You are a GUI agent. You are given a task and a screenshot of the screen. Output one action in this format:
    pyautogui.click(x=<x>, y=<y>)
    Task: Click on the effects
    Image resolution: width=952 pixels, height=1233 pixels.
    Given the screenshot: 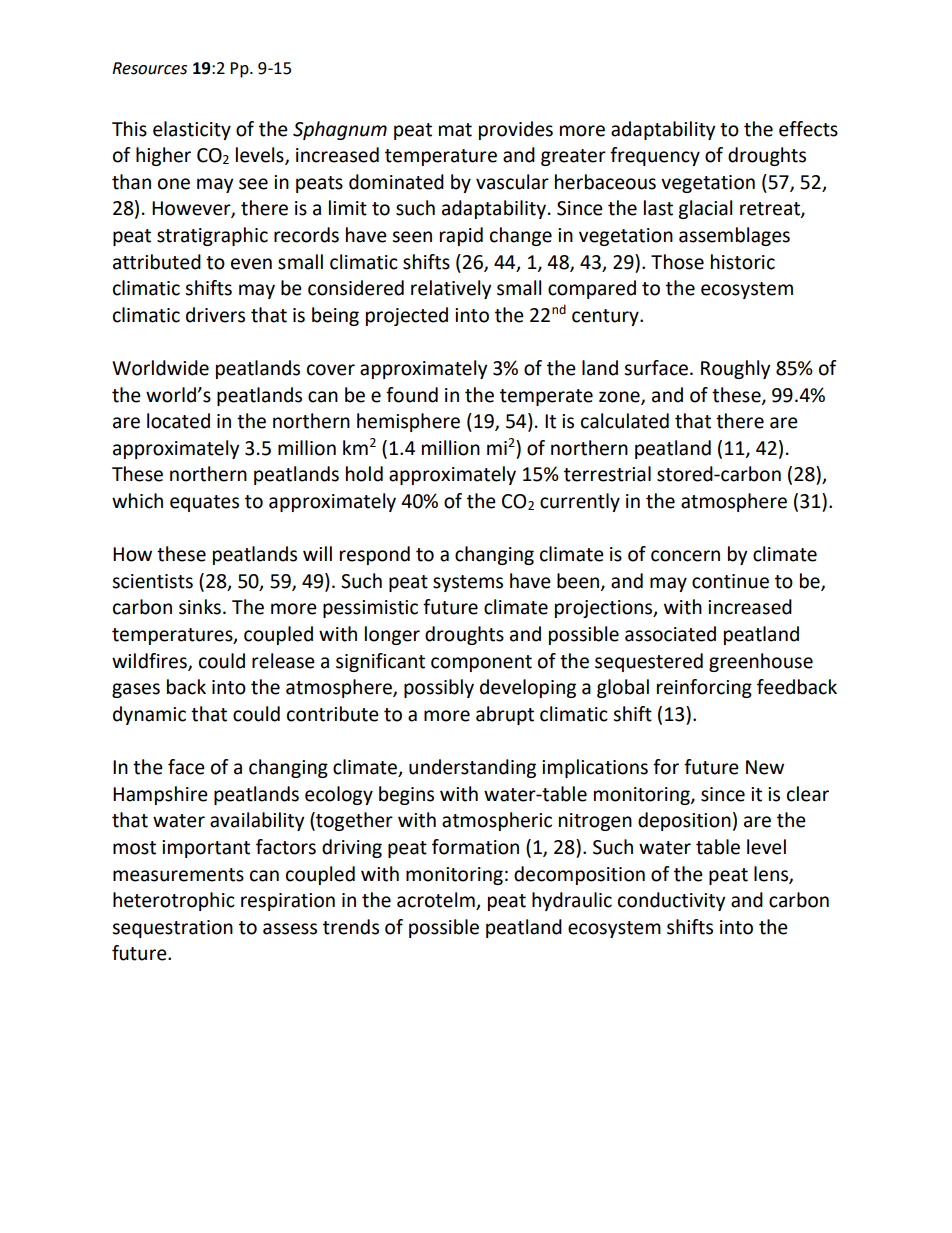 What is the action you would take?
    pyautogui.click(x=808, y=129)
